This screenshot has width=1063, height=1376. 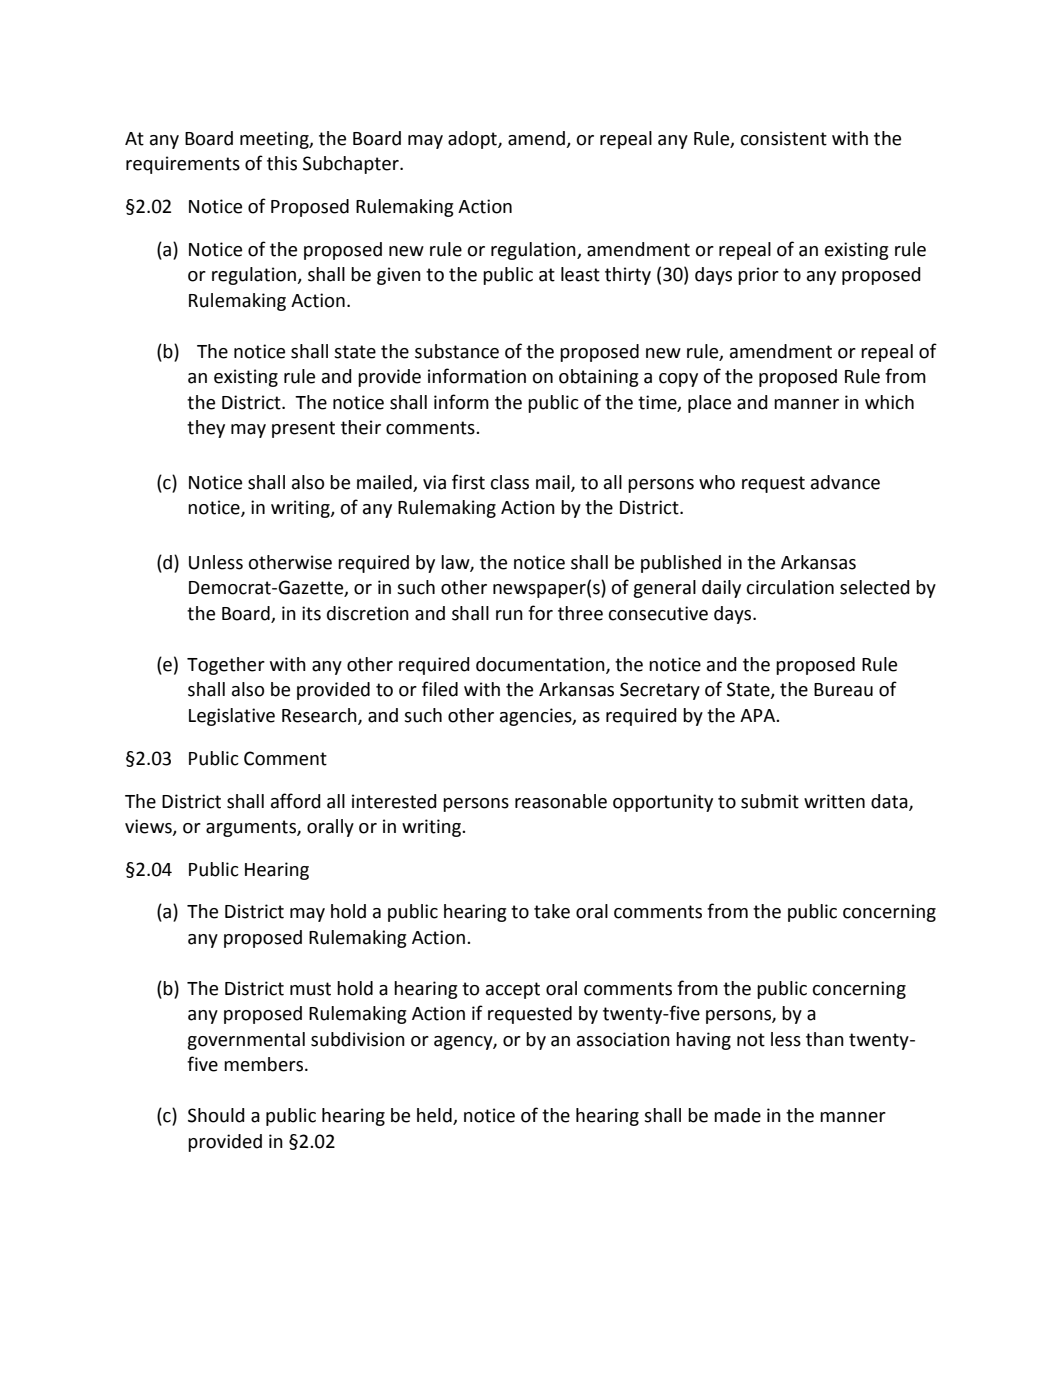 I want to click on consistent, so click(x=784, y=138).
